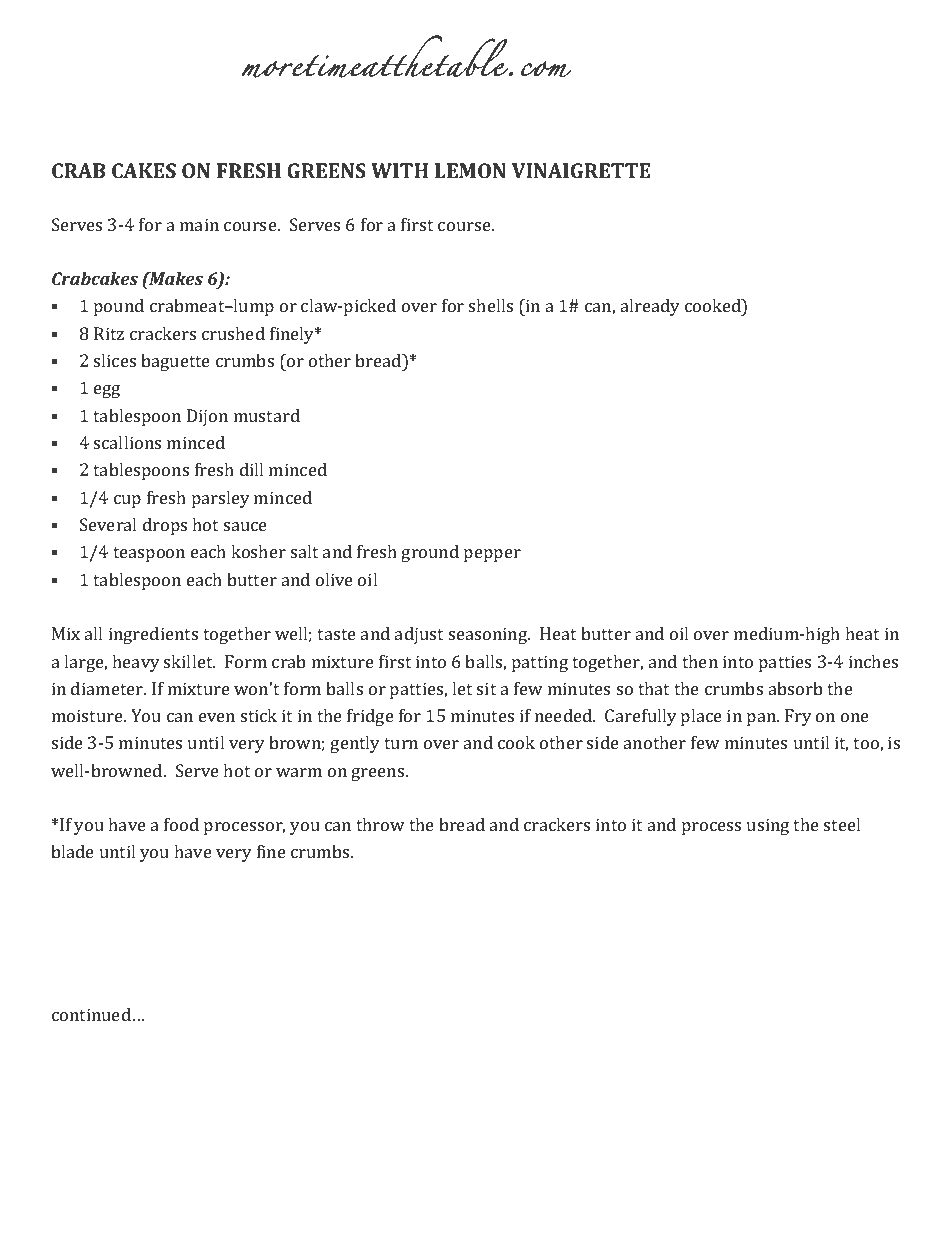  What do you see at coordinates (217, 717) in the image?
I see `even` at bounding box center [217, 717].
